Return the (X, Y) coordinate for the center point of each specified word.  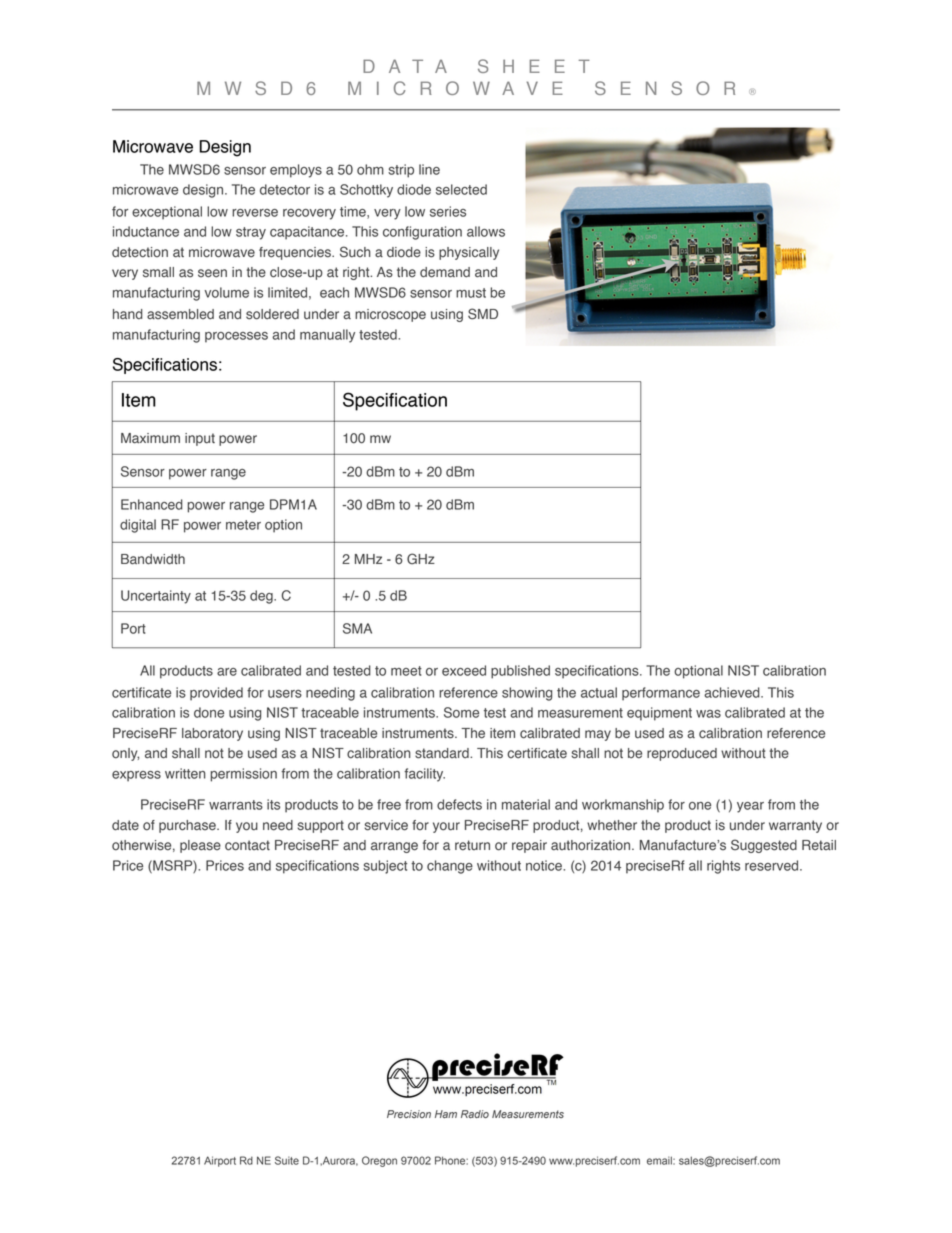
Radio (475, 1114)
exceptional (167, 213)
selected (461, 189)
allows (486, 231)
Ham (446, 1114)
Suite (287, 1160)
